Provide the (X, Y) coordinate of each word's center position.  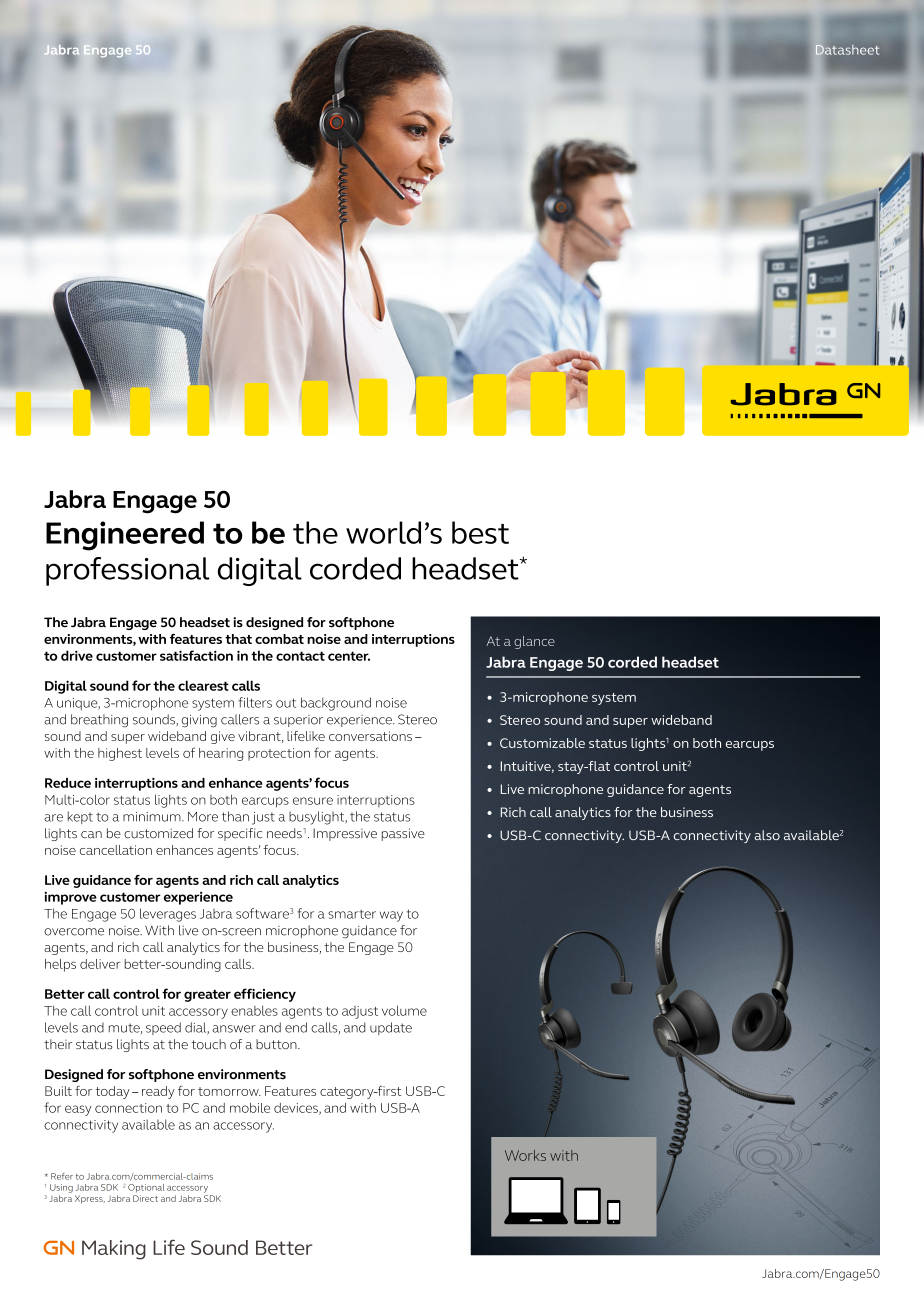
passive (403, 834)
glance (534, 642)
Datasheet (846, 49)
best (480, 532)
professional (127, 571)
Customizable (542, 743)
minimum (153, 817)
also (767, 835)
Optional (146, 1188)
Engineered (125, 536)
